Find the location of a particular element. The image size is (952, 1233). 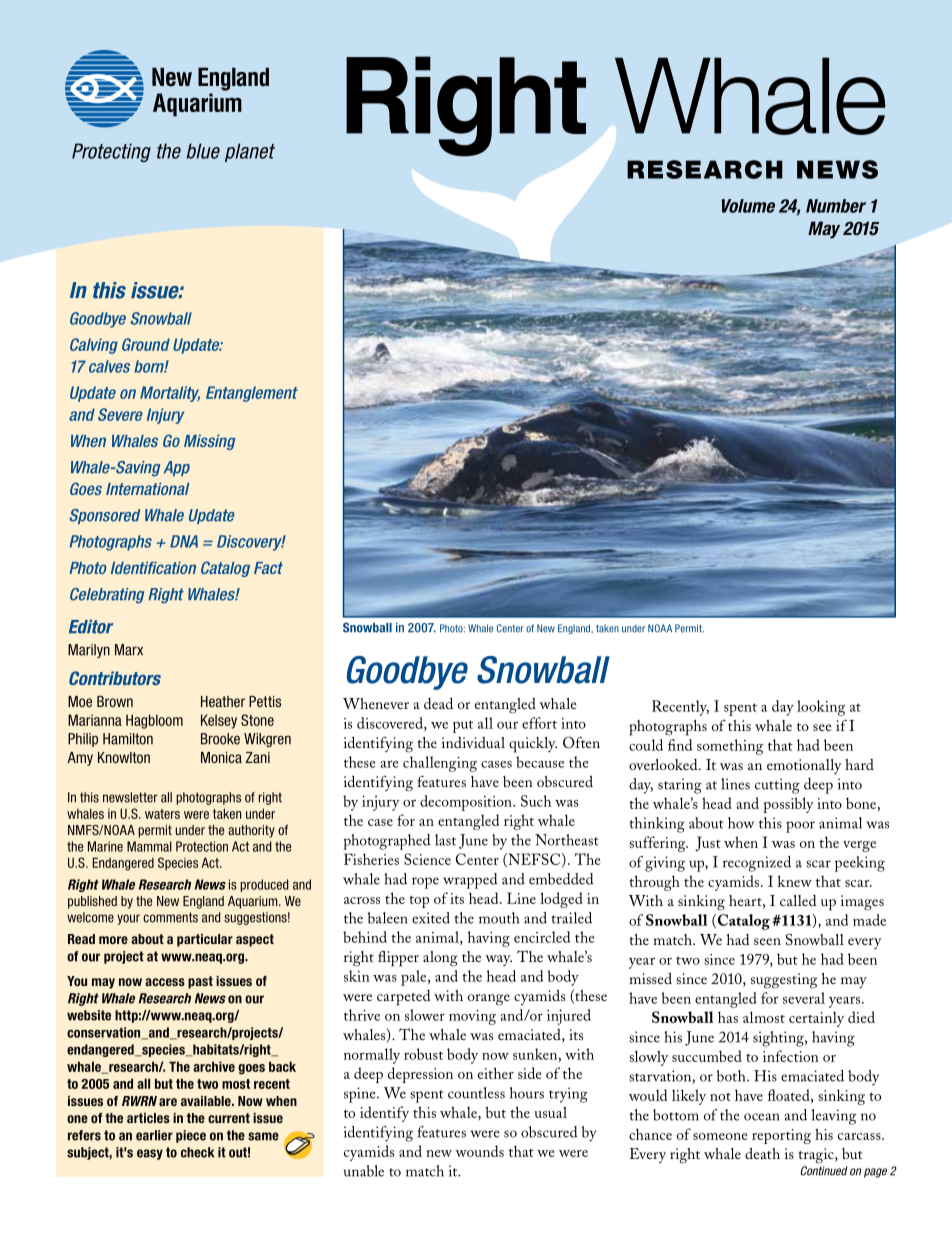

DNA is located at coordinates (184, 541).
